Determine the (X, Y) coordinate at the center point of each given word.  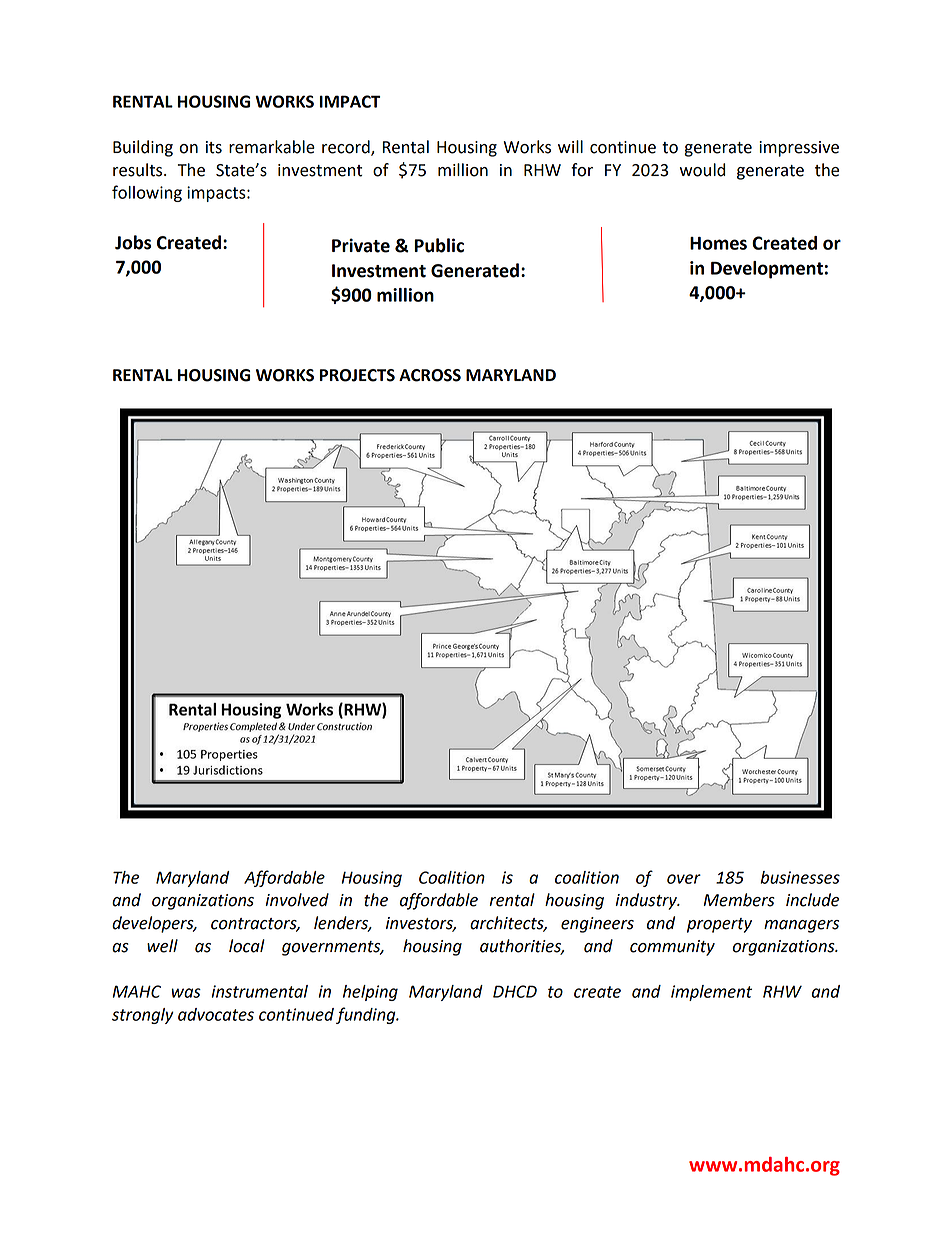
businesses (800, 877)
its (214, 147)
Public (439, 245)
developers (154, 924)
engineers (597, 925)
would (702, 170)
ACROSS (430, 375)
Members (739, 900)
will (570, 146)
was (186, 993)
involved (297, 900)
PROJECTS (357, 375)
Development (767, 270)
